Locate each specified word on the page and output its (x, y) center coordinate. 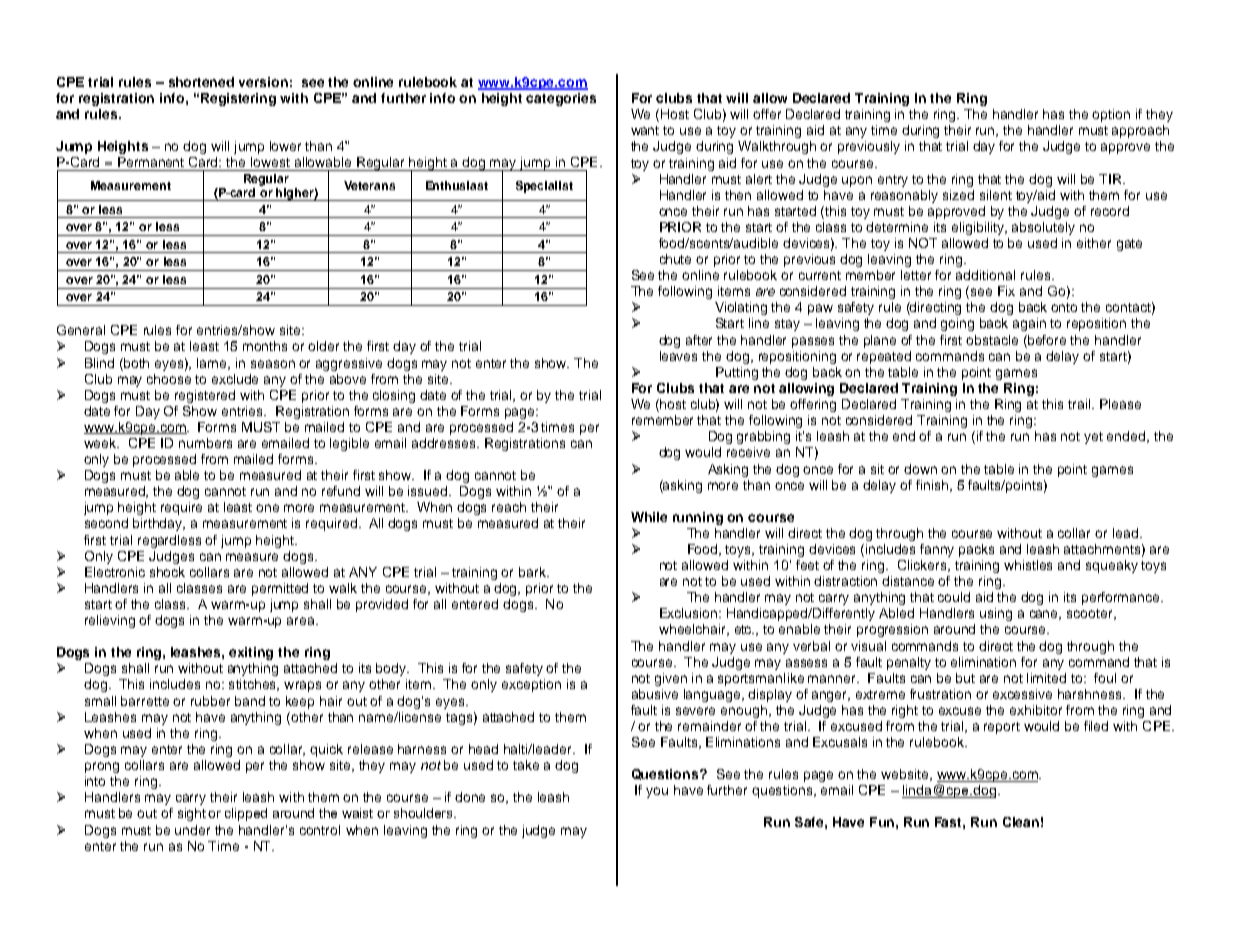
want (645, 130)
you (657, 792)
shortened (201, 82)
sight (192, 814)
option (1111, 115)
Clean (1021, 822)
